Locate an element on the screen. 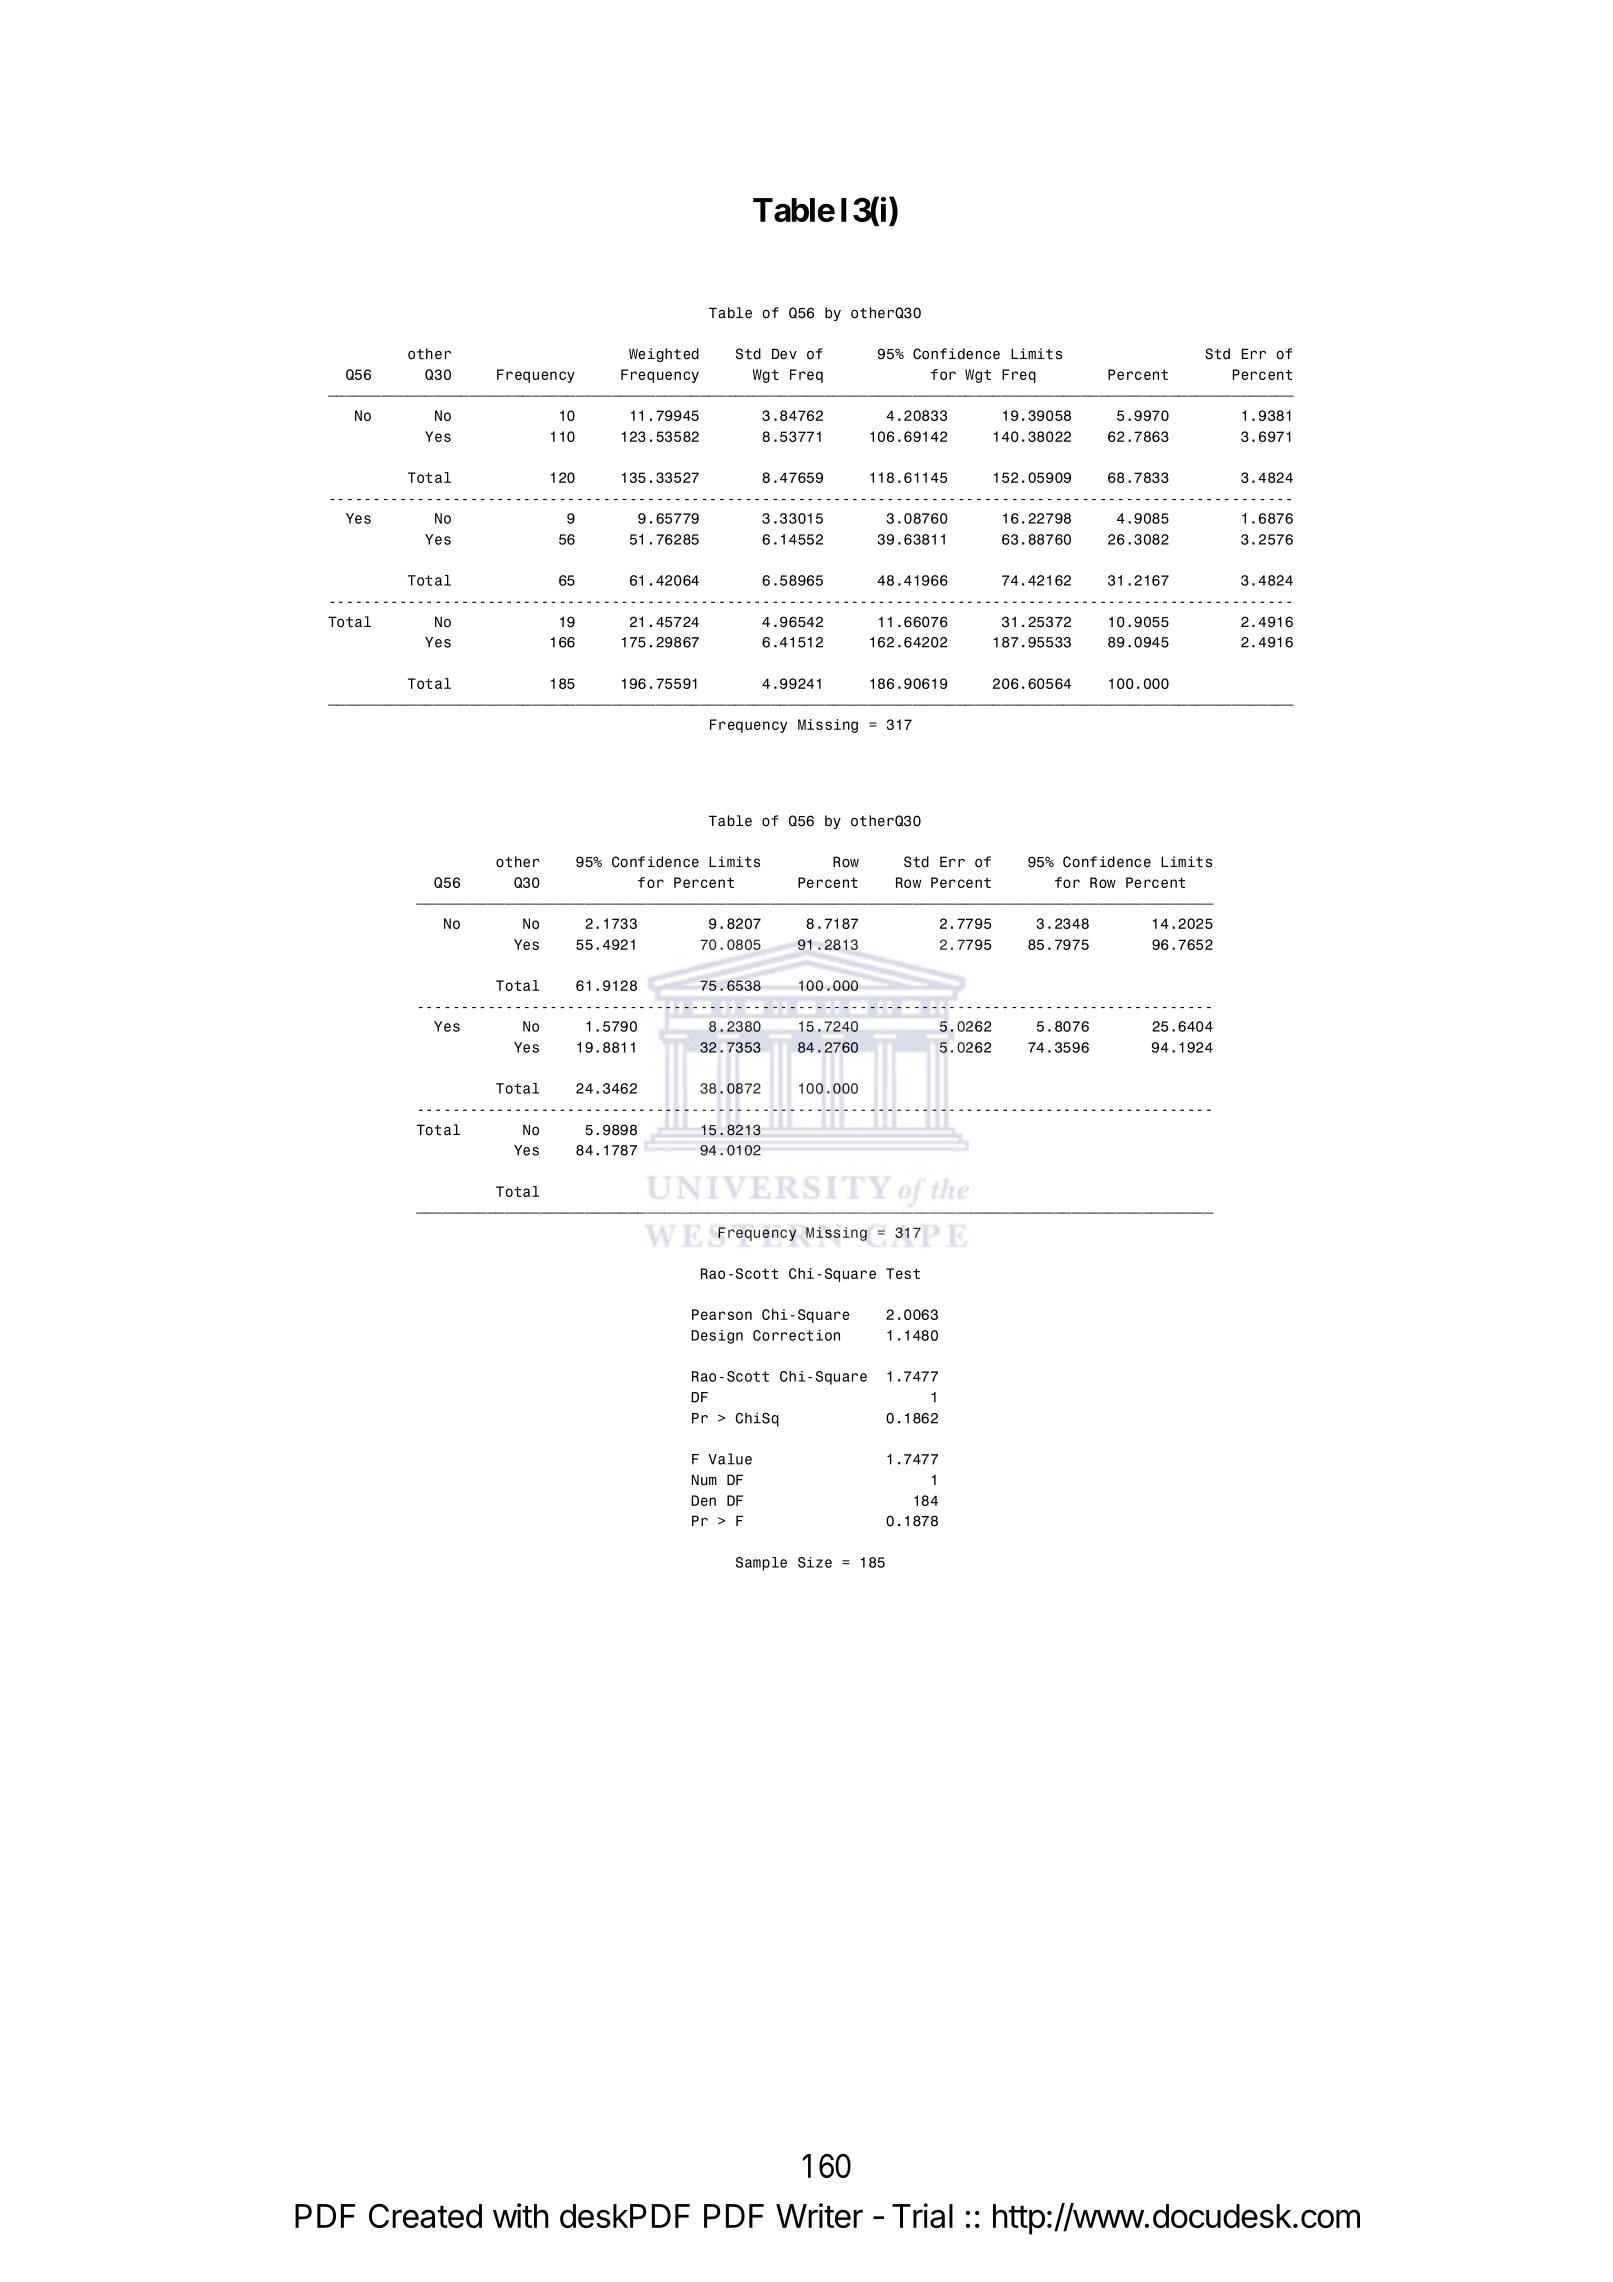 The image size is (1613, 2282). with is located at coordinates (521, 2215).
